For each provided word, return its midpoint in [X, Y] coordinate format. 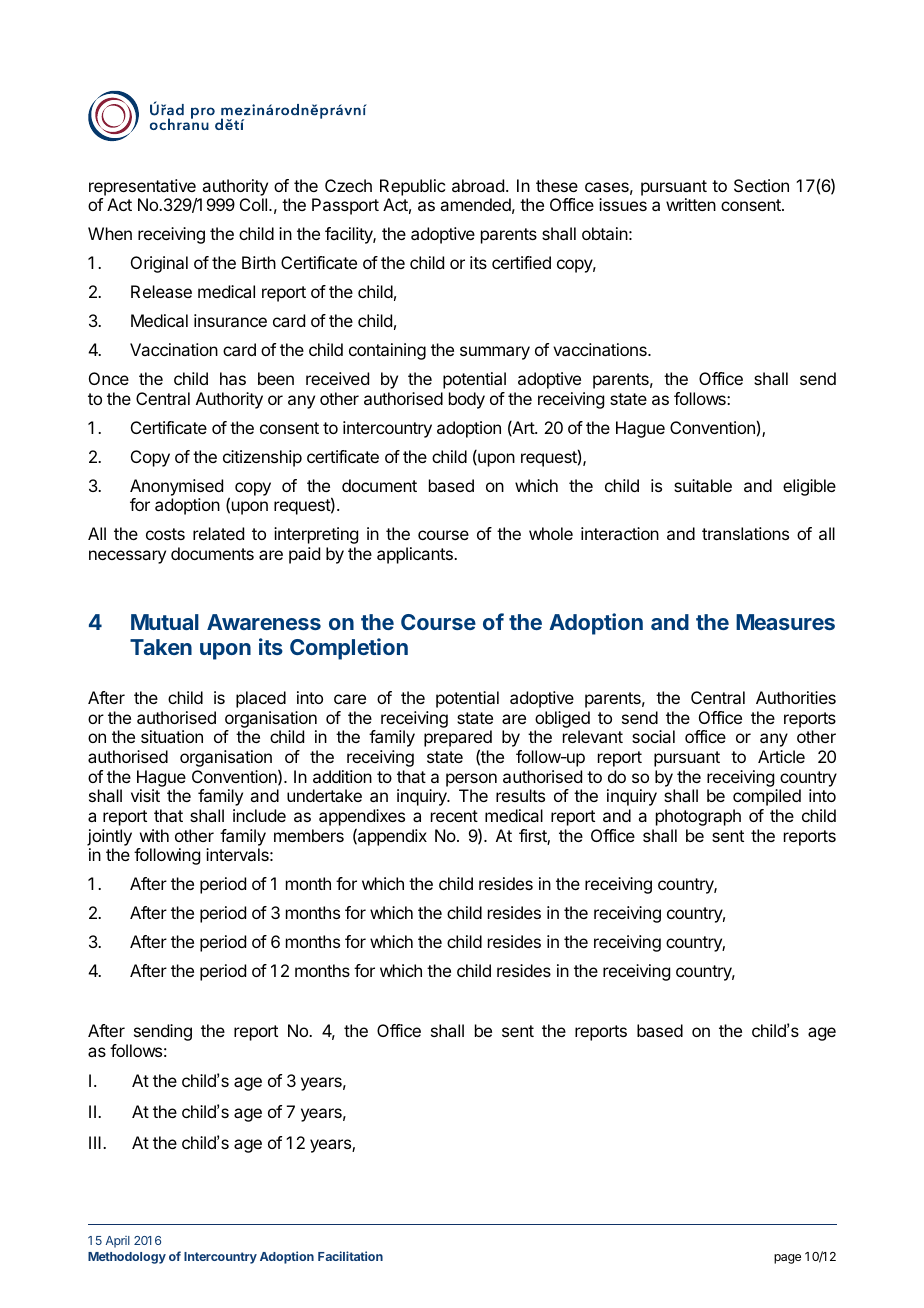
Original [159, 264]
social [653, 736]
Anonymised [176, 487]
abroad [478, 185]
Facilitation [350, 1256]
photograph [698, 817]
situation [172, 736]
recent [454, 816]
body [467, 400]
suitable [703, 485]
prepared [458, 740]
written [691, 204]
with [154, 835]
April [118, 1242]
